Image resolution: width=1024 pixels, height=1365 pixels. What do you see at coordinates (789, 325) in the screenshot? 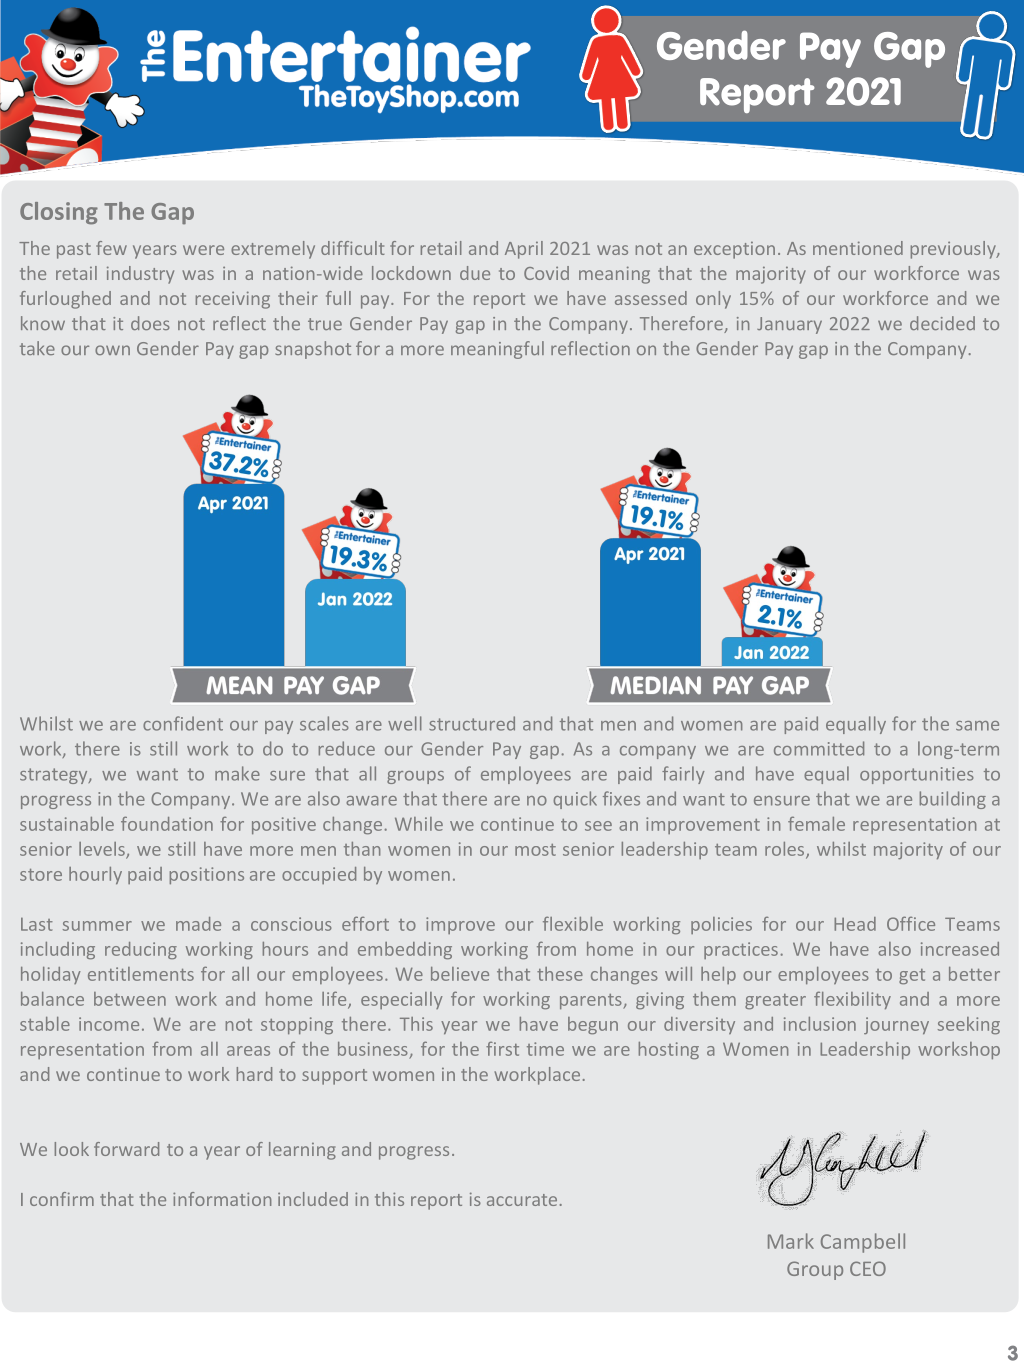
I see `January` at bounding box center [789, 325].
